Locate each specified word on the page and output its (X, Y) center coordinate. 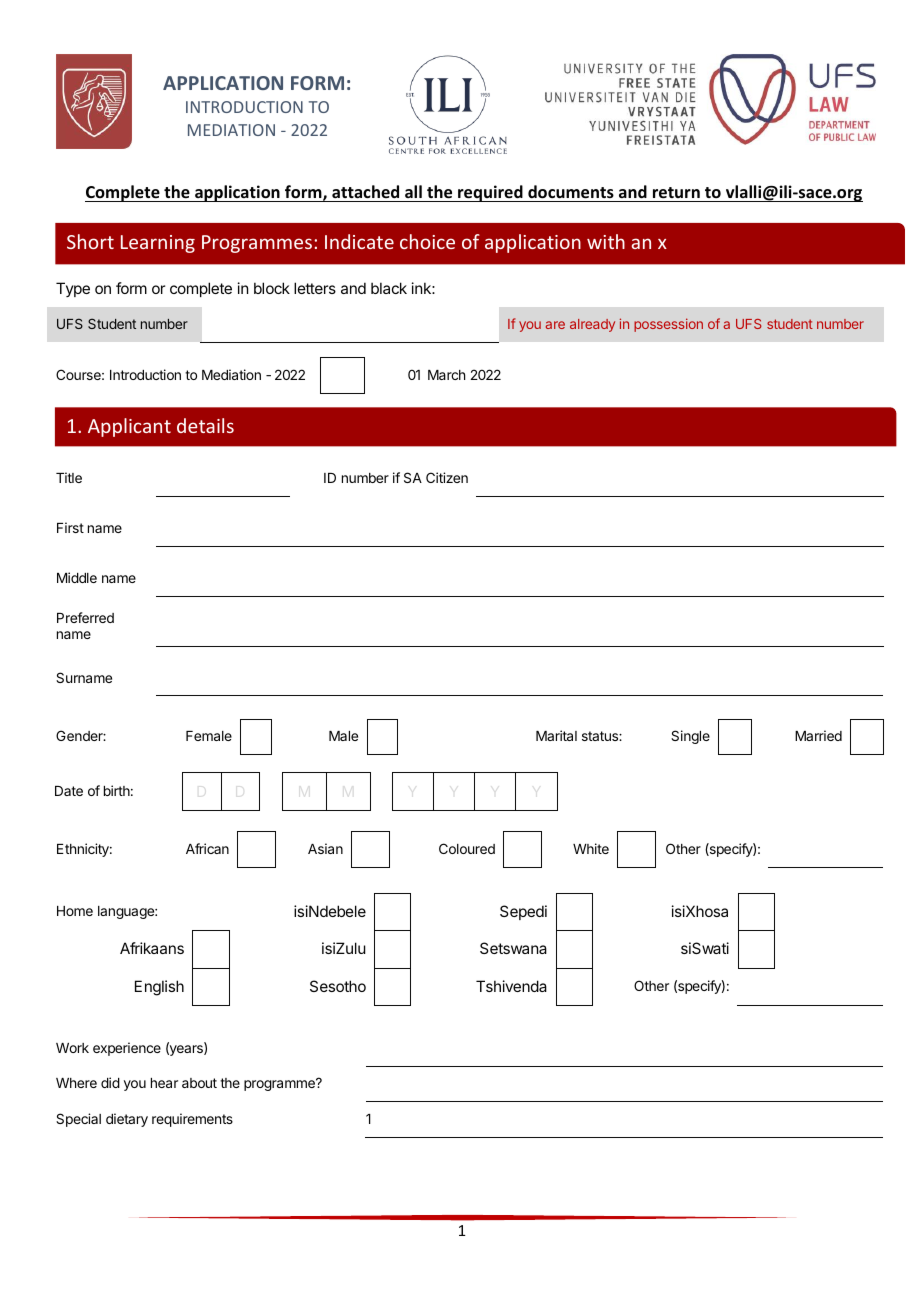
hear (164, 1083)
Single (690, 737)
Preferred (85, 617)
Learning (158, 244)
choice (427, 241)
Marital (556, 735)
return (676, 194)
